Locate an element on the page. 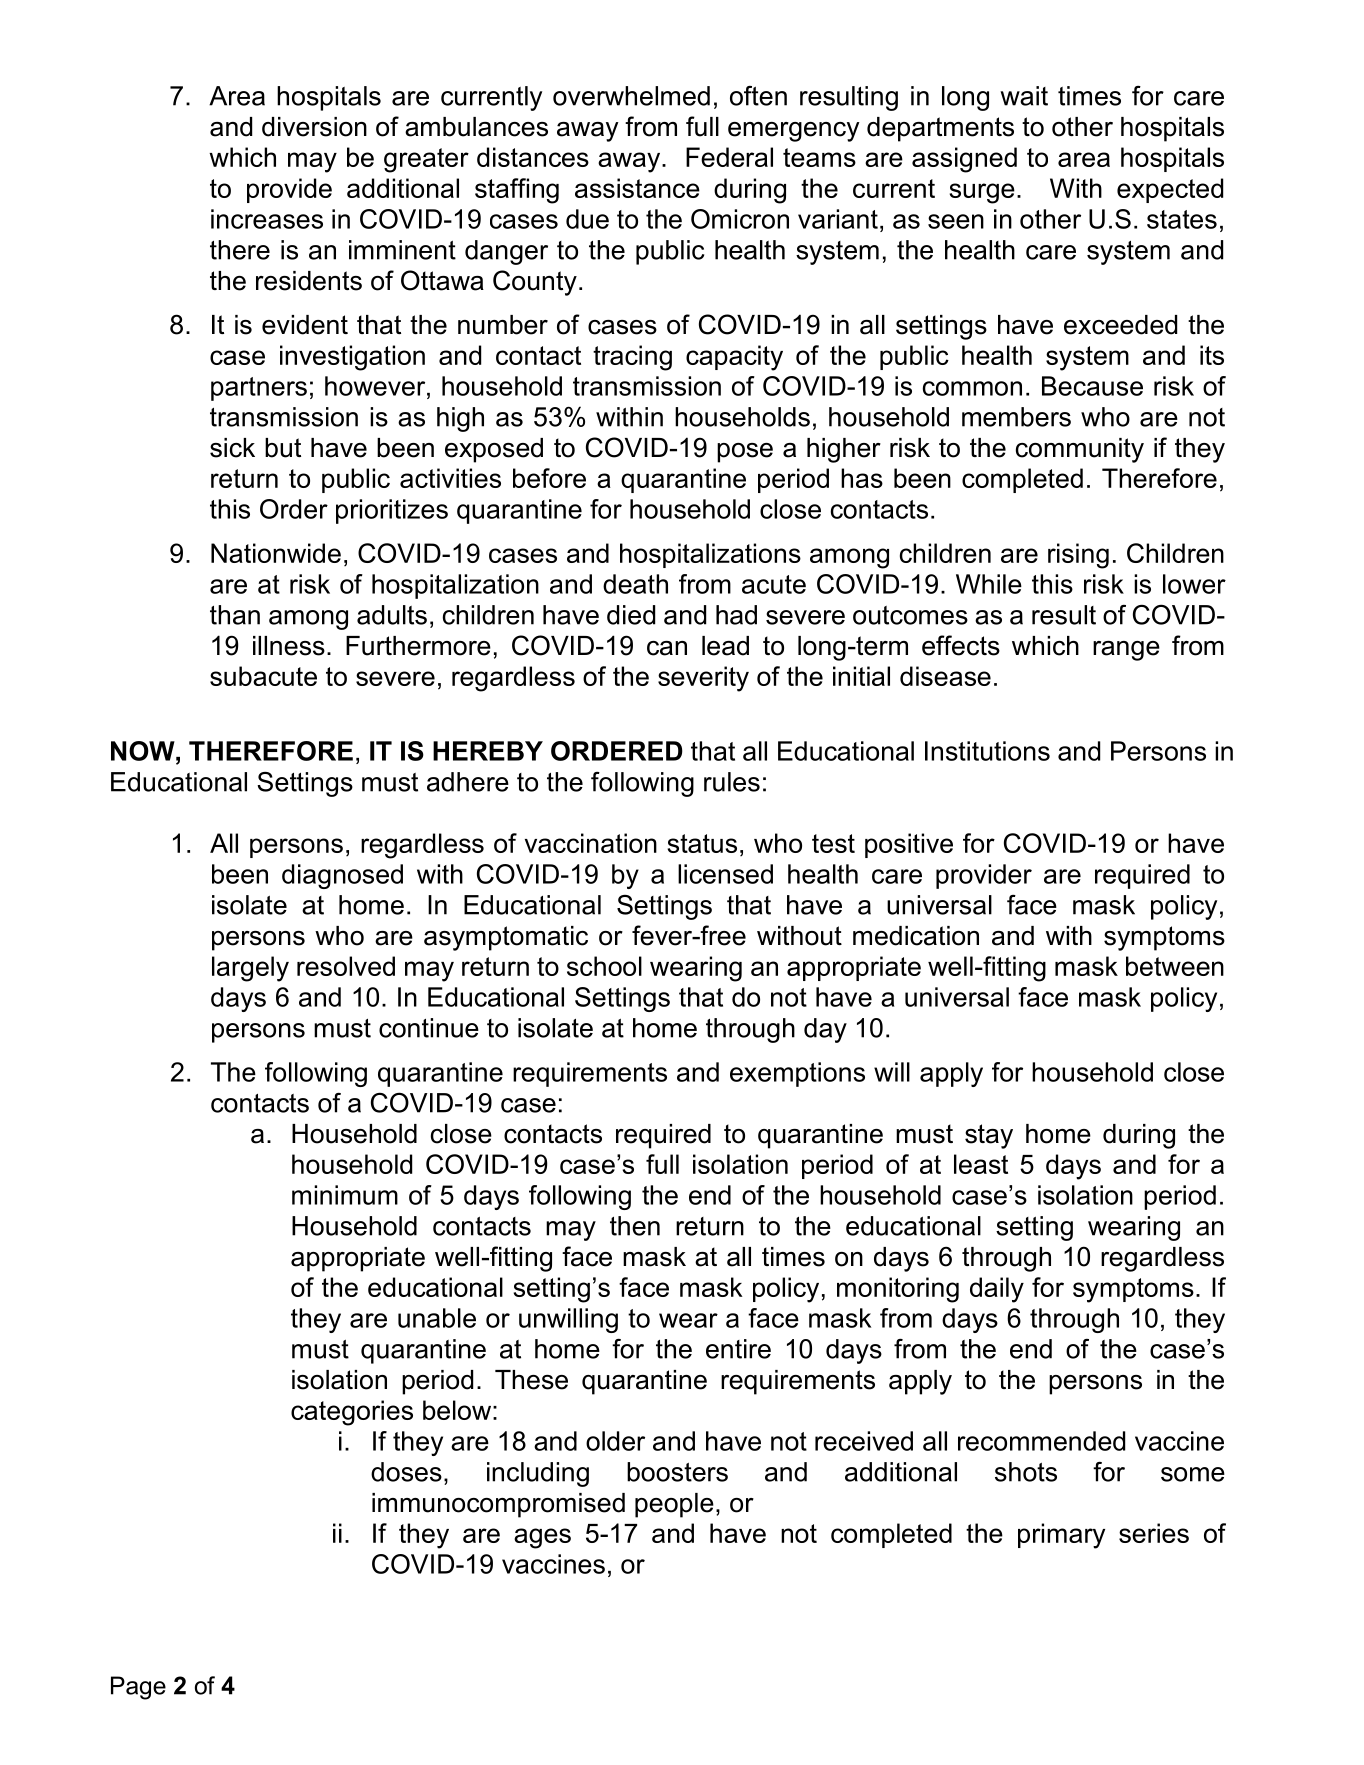 The height and width of the document is (1765, 1364). Federal is located at coordinates (729, 157).
